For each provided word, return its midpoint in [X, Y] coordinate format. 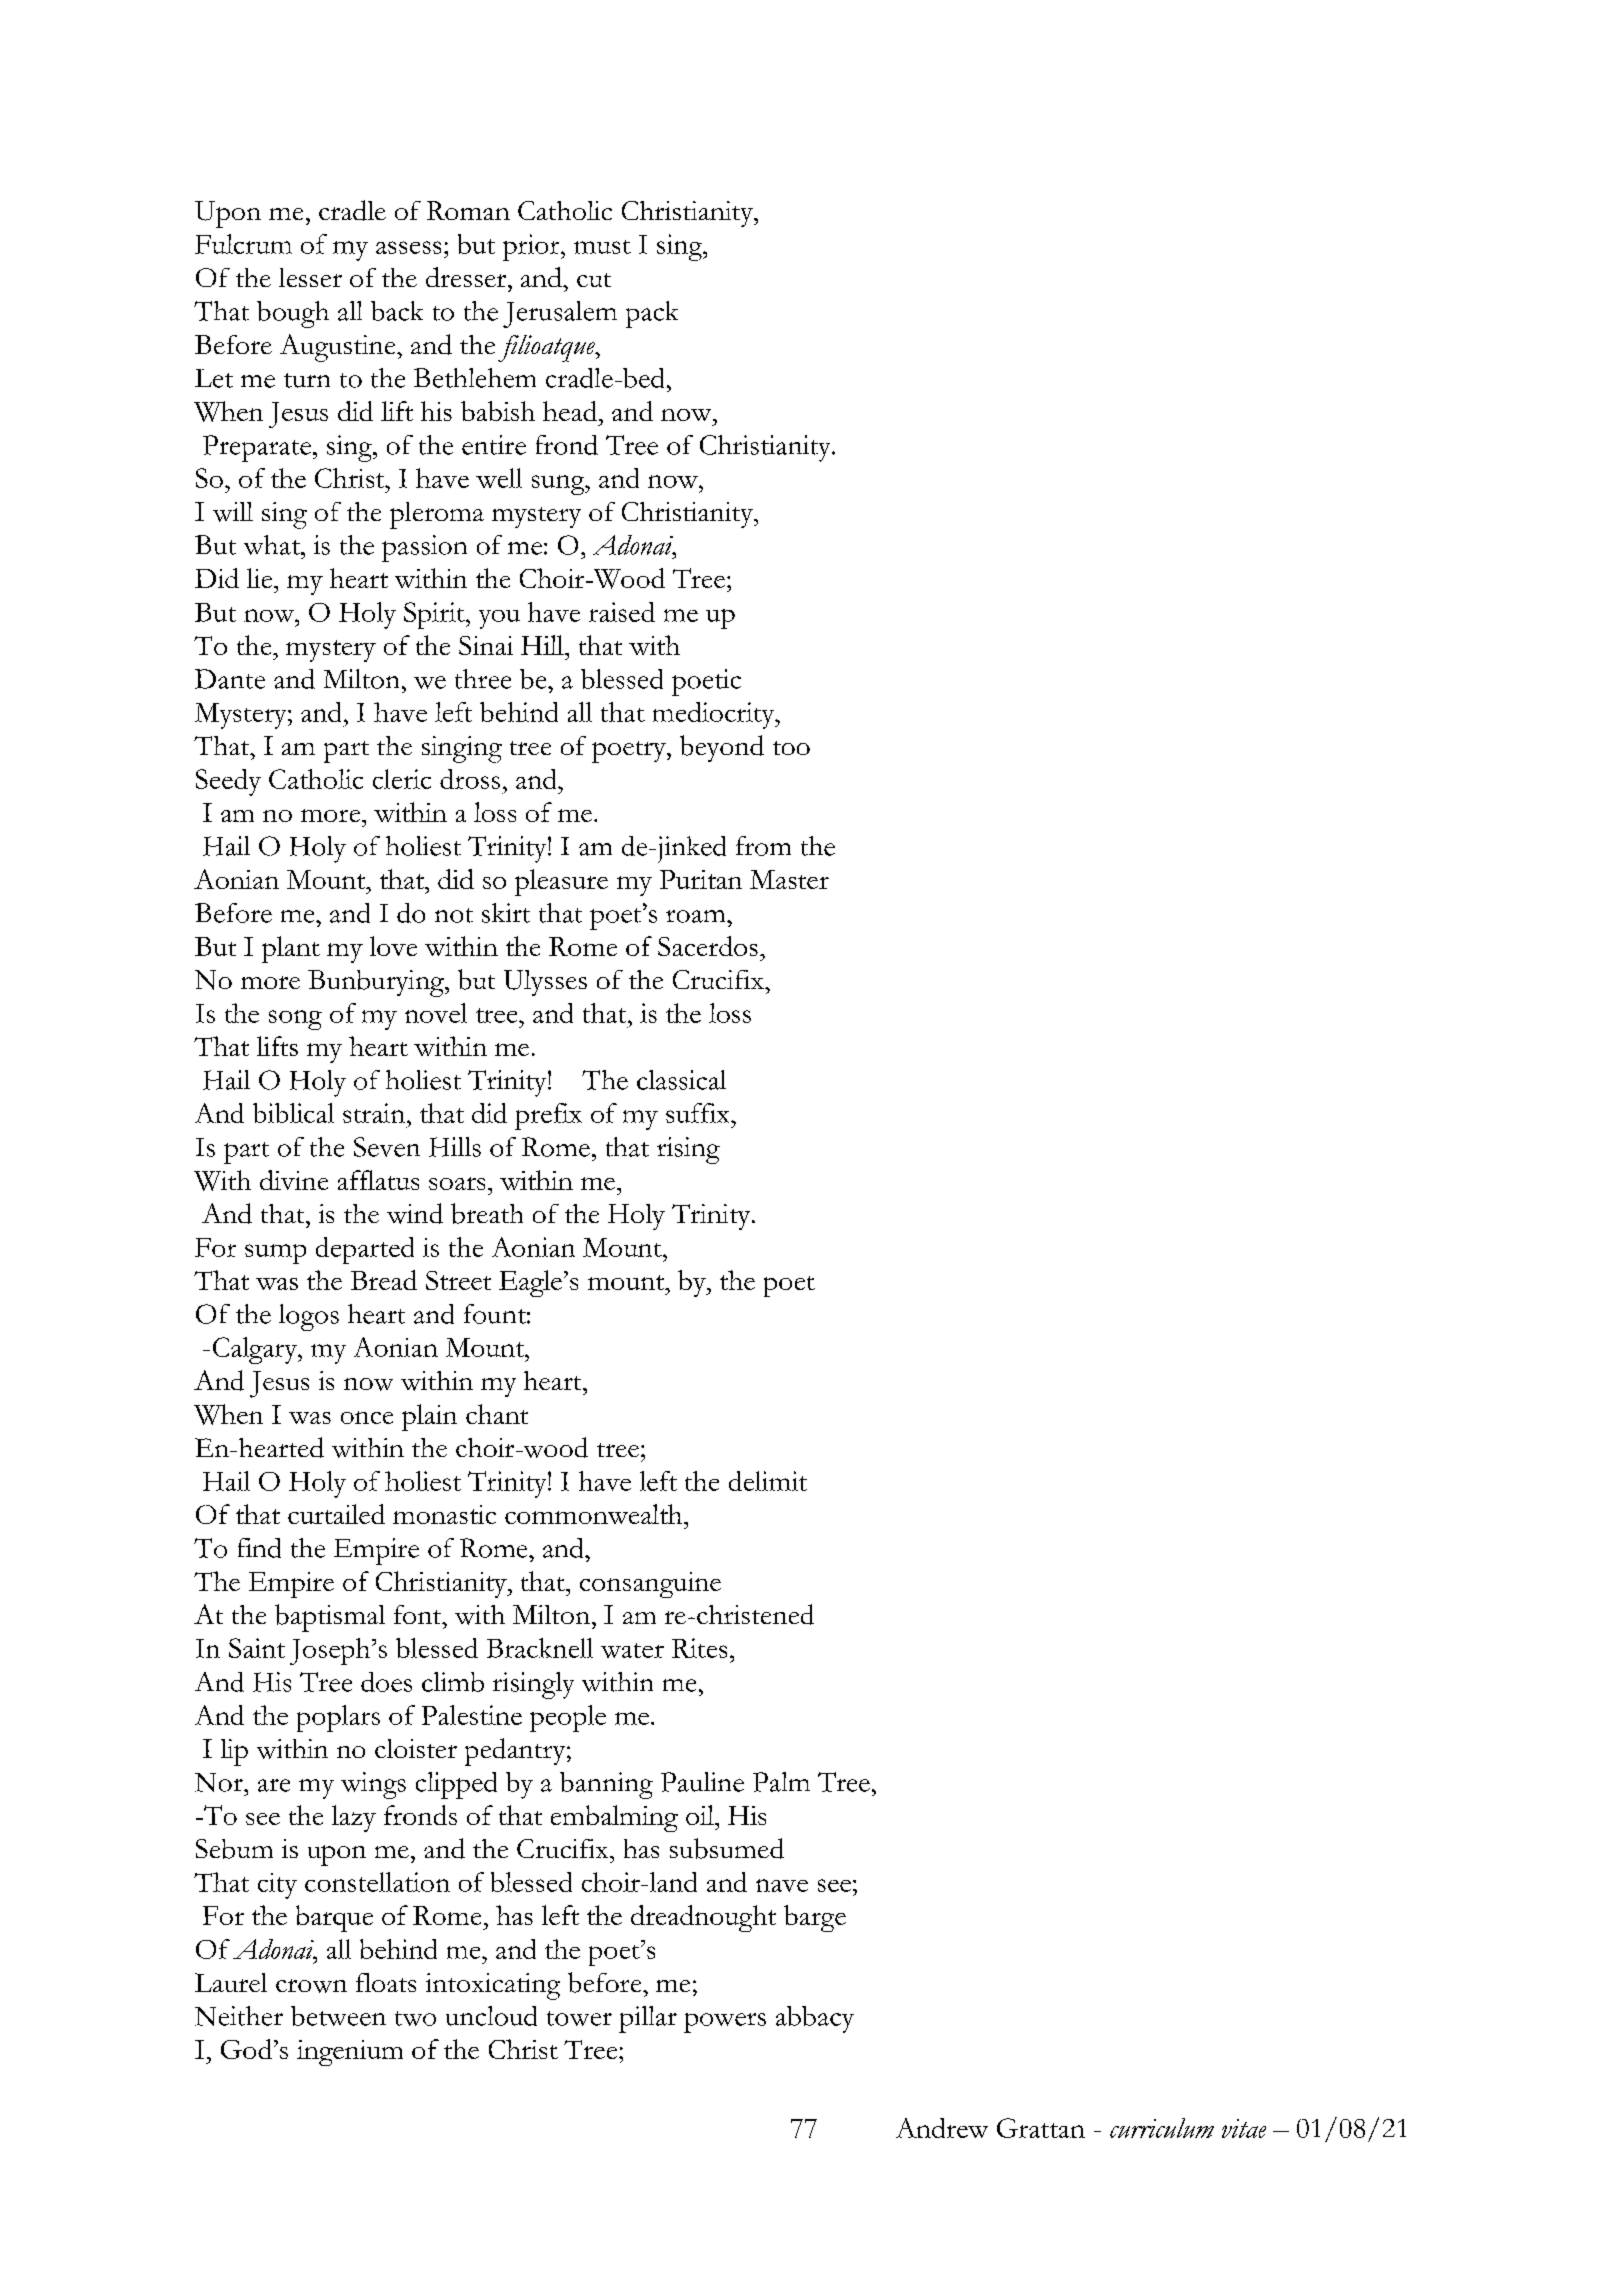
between [338, 2016]
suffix [699, 1113]
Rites [699, 1648]
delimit [768, 1481]
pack [652, 314]
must [602, 247]
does [386, 1682]
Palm [781, 1782]
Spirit [435, 615]
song [295, 1020]
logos [309, 1317]
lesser [310, 277]
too [791, 748]
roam [697, 916]
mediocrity [715, 715]
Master [789, 879]
